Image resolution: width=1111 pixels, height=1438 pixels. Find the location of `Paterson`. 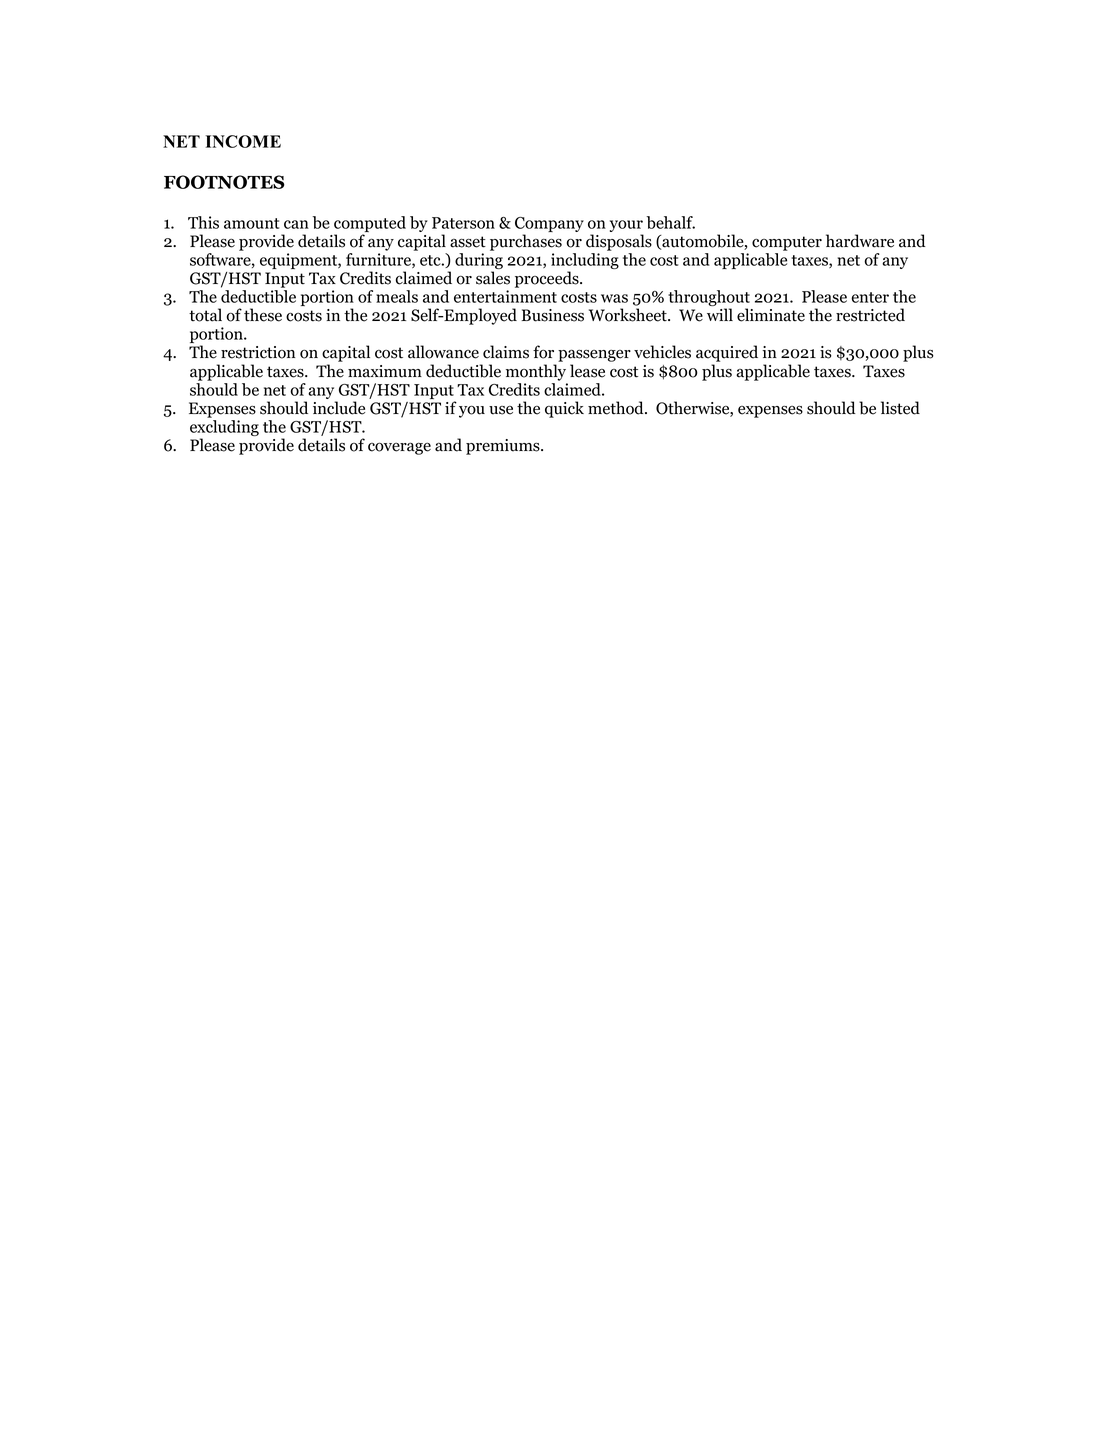

Paterson is located at coordinates (463, 223).
